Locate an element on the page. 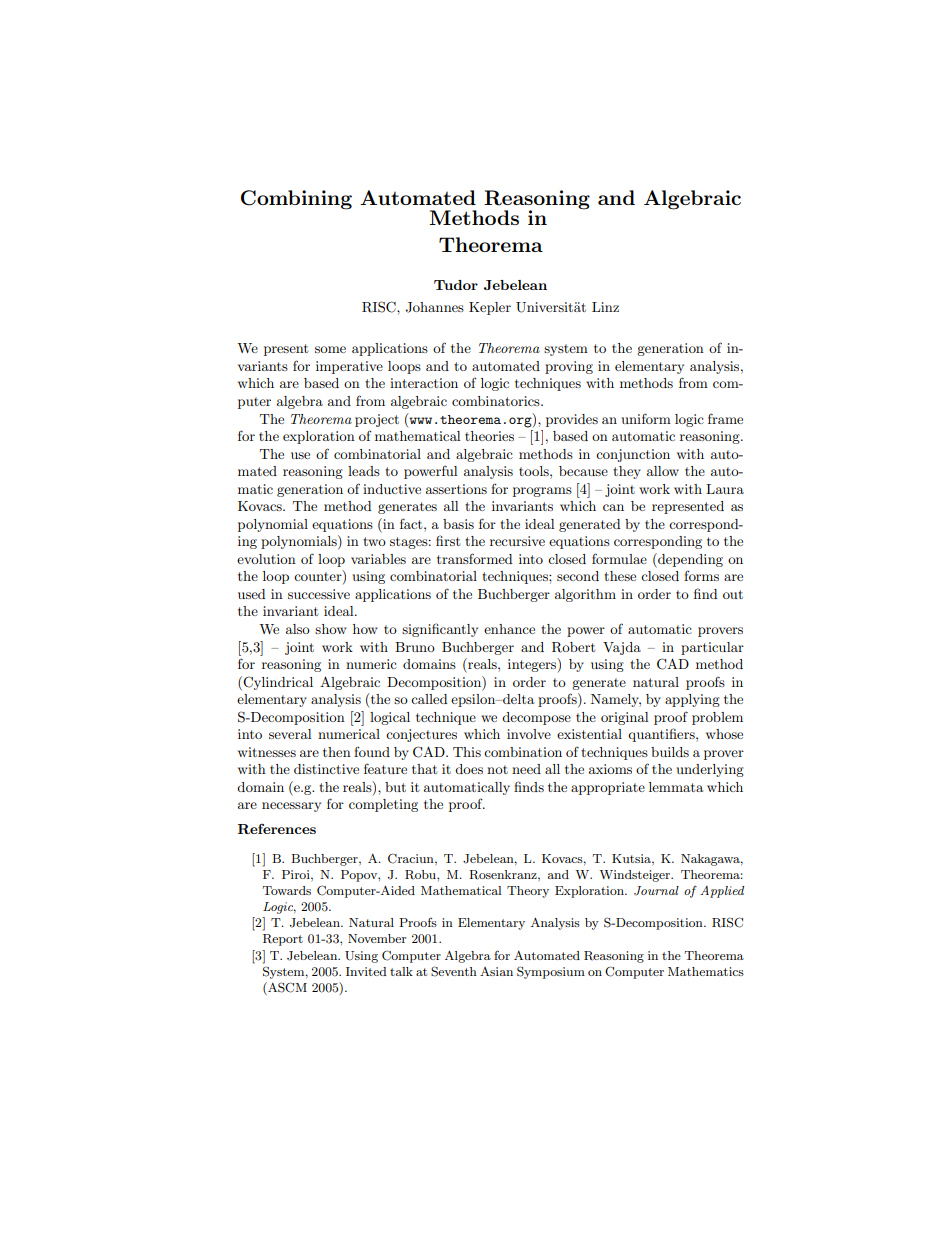  combinatorics is located at coordinates (497, 401).
